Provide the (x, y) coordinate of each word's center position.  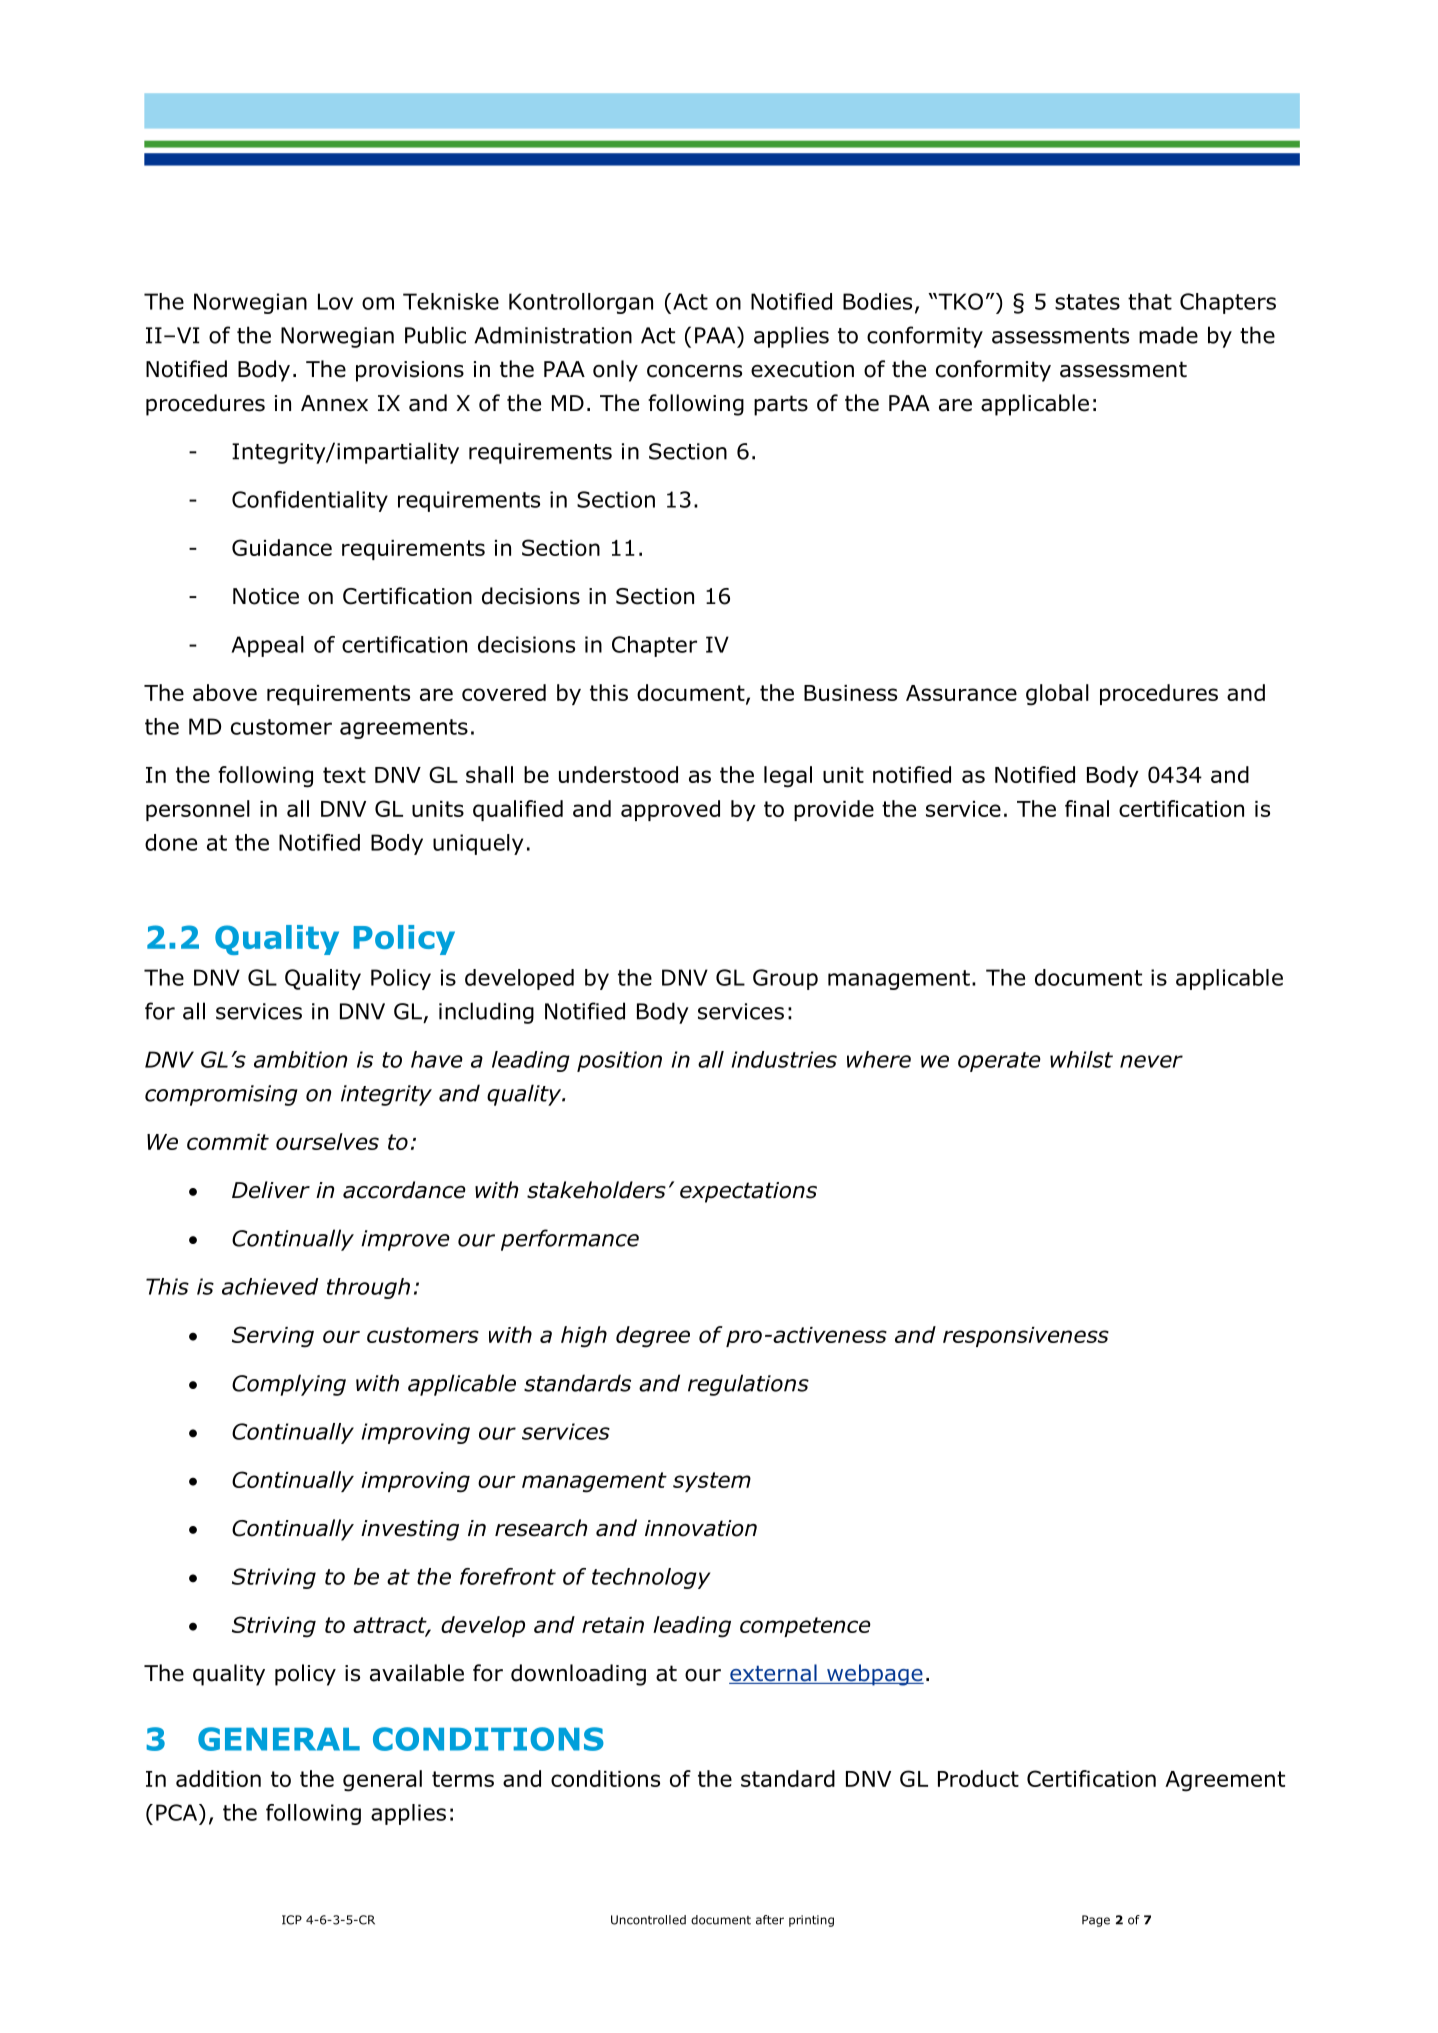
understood (618, 774)
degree (653, 1337)
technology (651, 1578)
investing (410, 1530)
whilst (1081, 1059)
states (1087, 302)
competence (805, 1627)
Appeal (268, 646)
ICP (292, 1920)
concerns (694, 371)
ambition (301, 1059)
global (1057, 695)
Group (785, 979)
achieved (270, 1286)
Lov (335, 301)
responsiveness (1026, 1337)
